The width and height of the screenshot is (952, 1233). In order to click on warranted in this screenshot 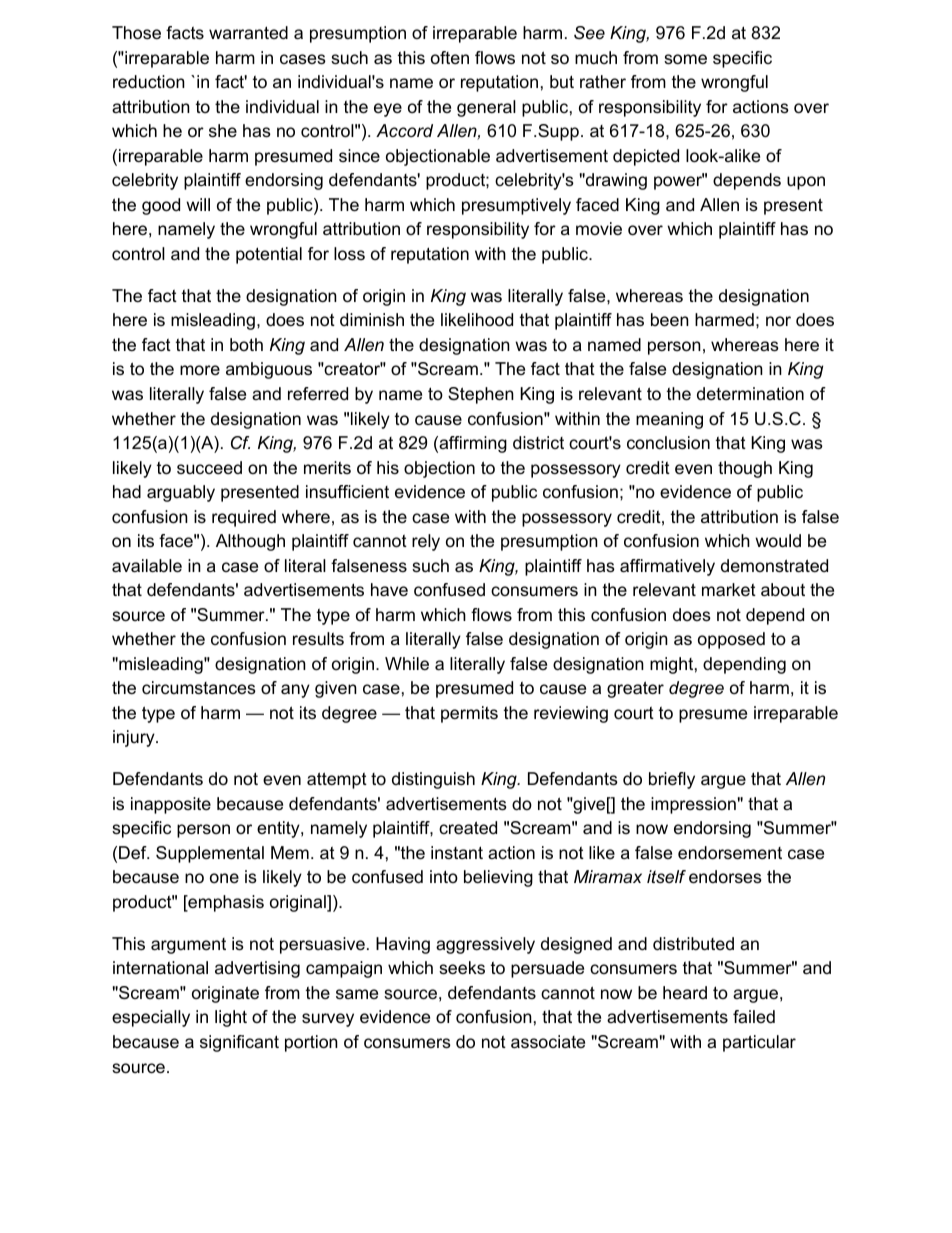, I will do `click(248, 32)`.
